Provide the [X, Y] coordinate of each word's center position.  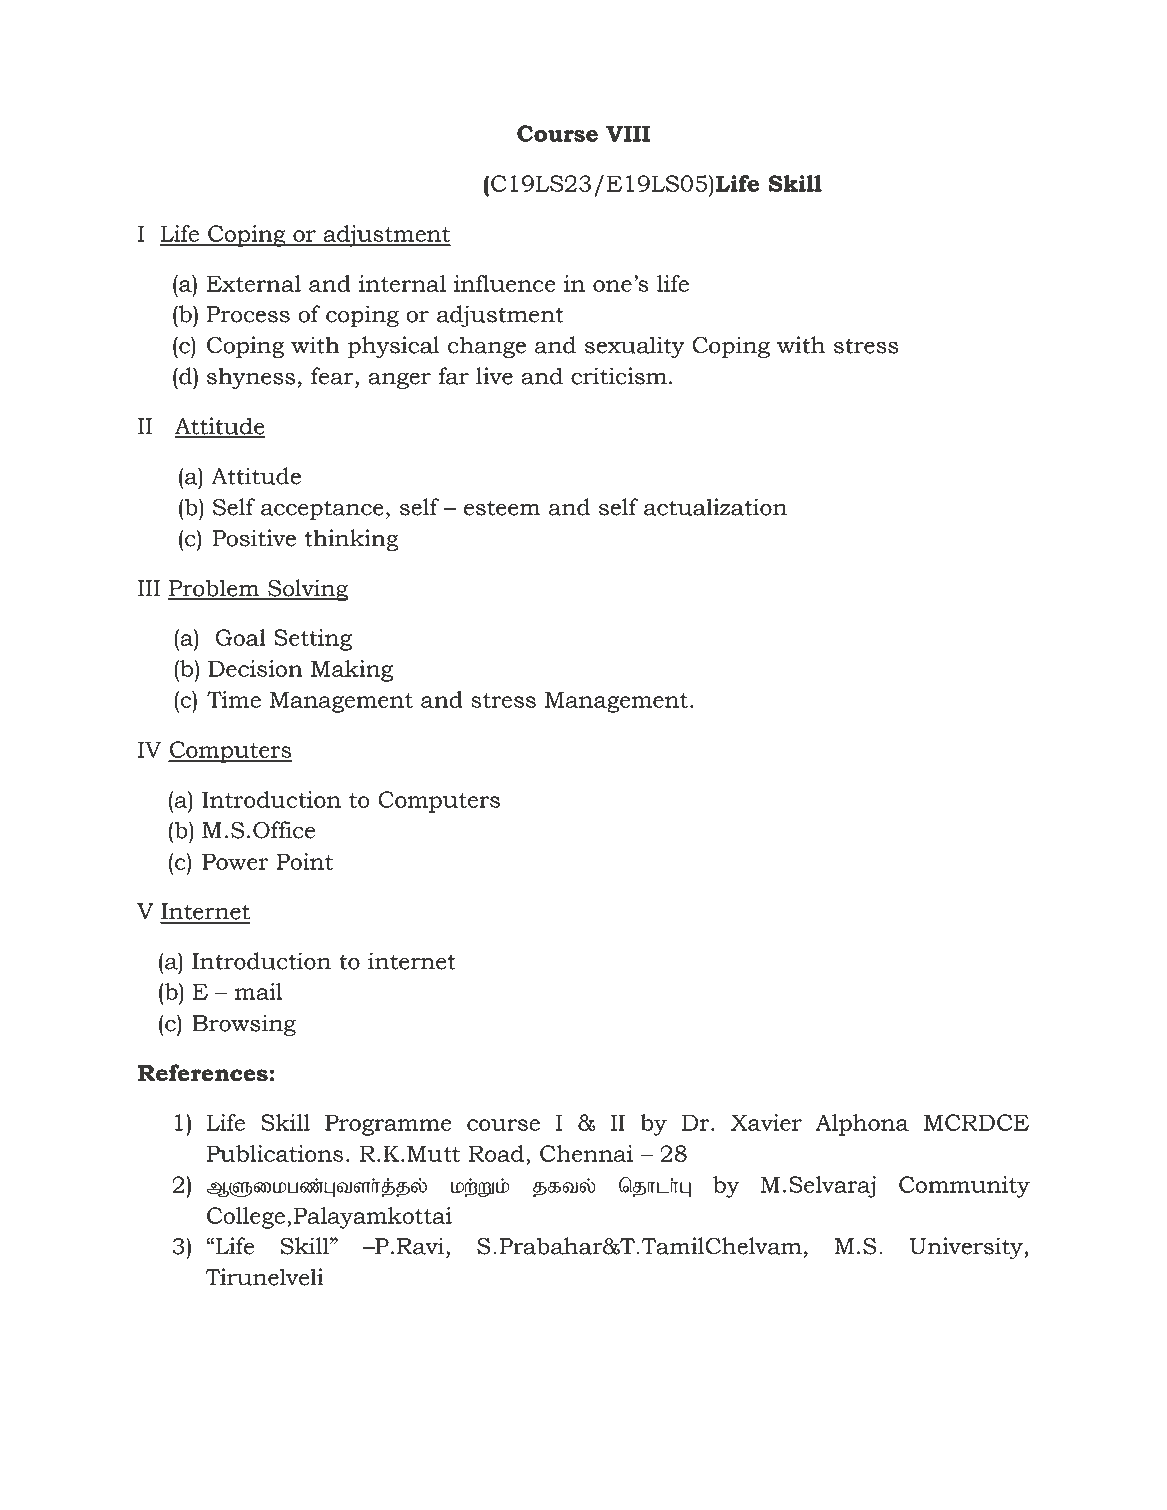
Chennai [586, 1153]
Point [304, 861]
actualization [715, 507]
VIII [628, 133]
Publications [275, 1153]
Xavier [766, 1122]
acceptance [322, 510]
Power [235, 861]
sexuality [635, 347]
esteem [502, 508]
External [254, 283]
